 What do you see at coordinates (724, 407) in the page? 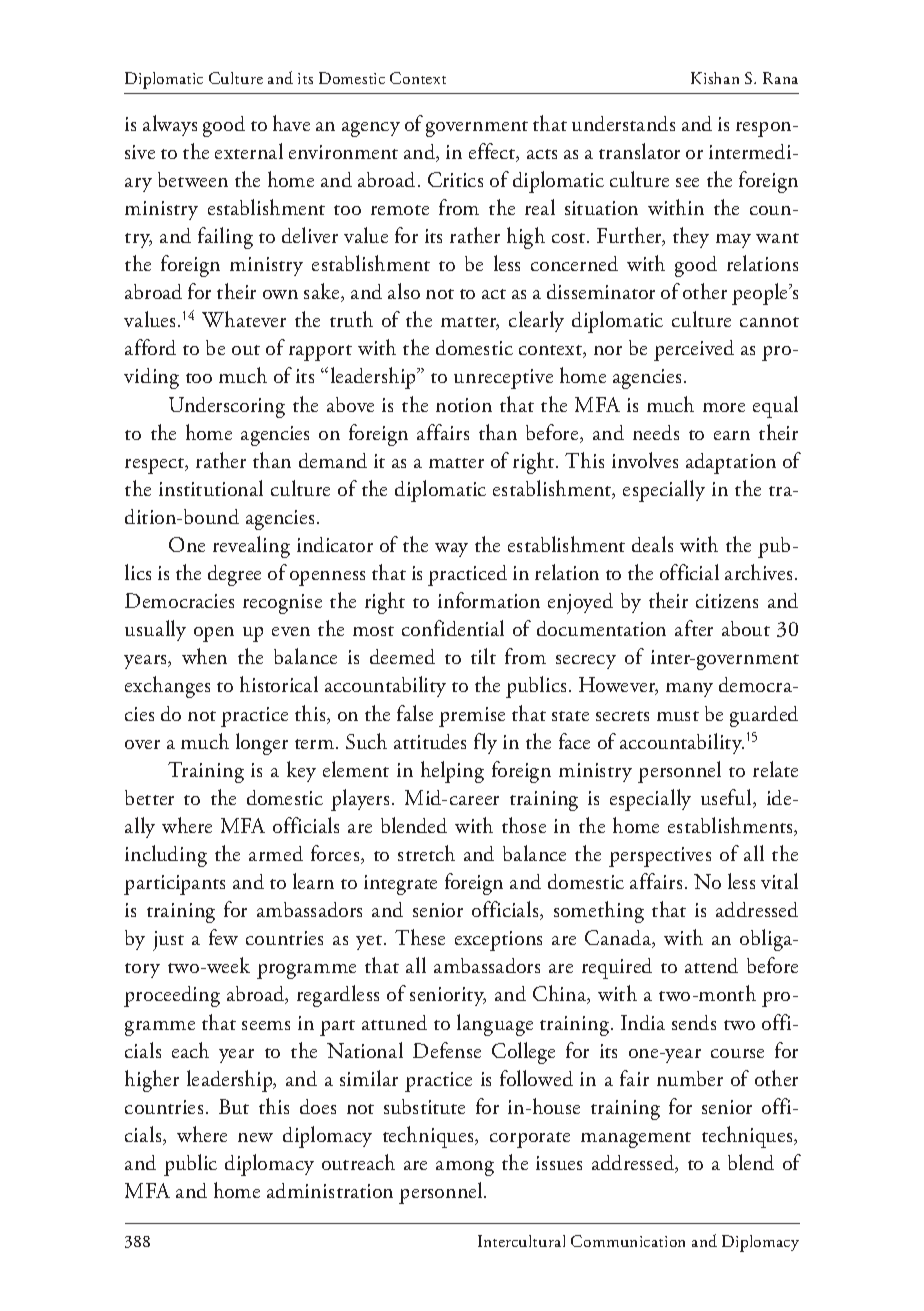
I see `more` at bounding box center [724, 407].
